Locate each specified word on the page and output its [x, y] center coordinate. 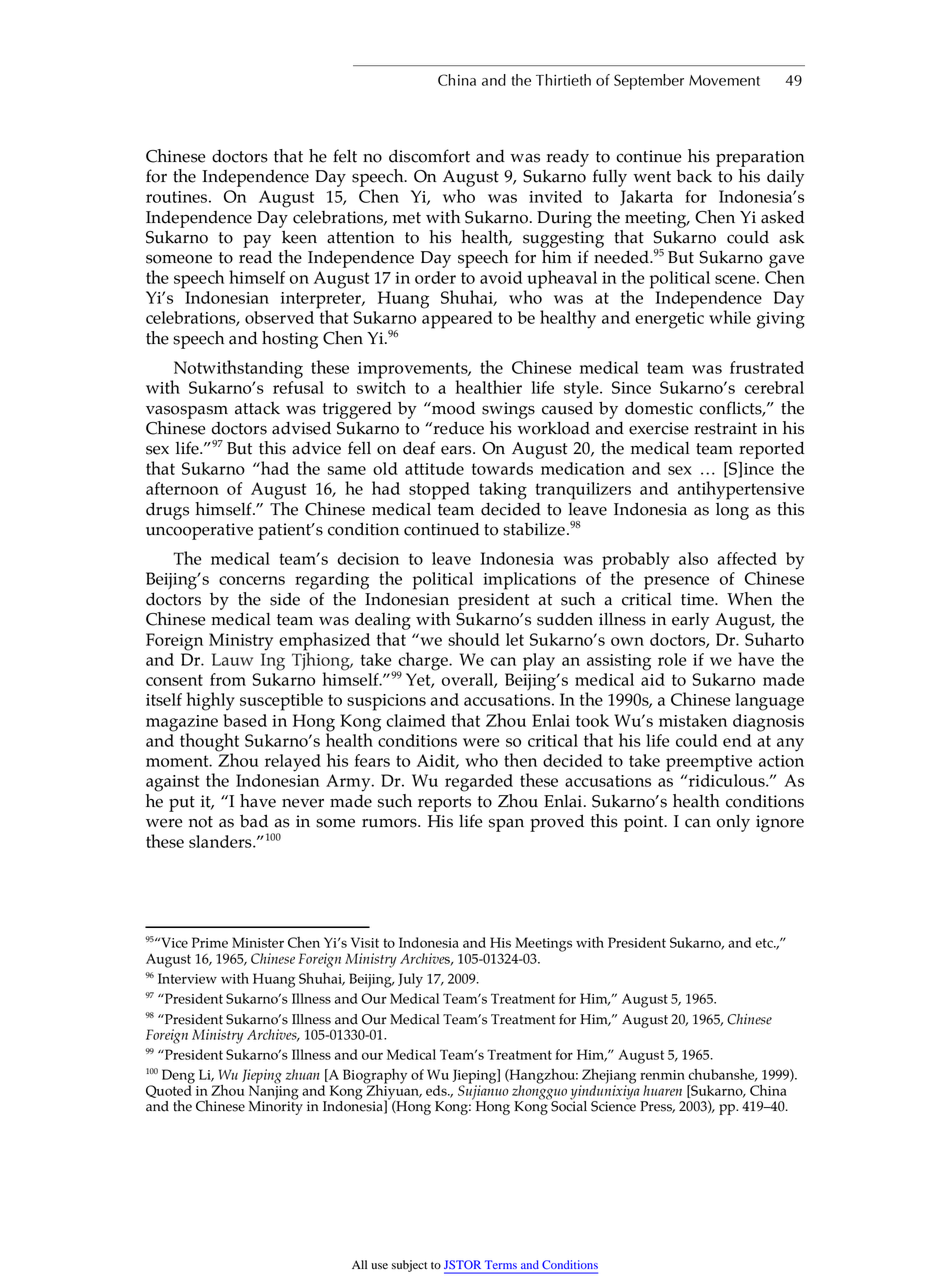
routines [176, 197]
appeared [457, 320]
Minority [276, 1107]
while [730, 317]
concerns [252, 580]
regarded [479, 783]
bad [254, 821]
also [693, 558]
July [410, 980]
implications [529, 581]
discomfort [429, 156]
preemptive [709, 763]
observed [279, 317]
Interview [187, 978]
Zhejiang [608, 1077]
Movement [724, 80]
